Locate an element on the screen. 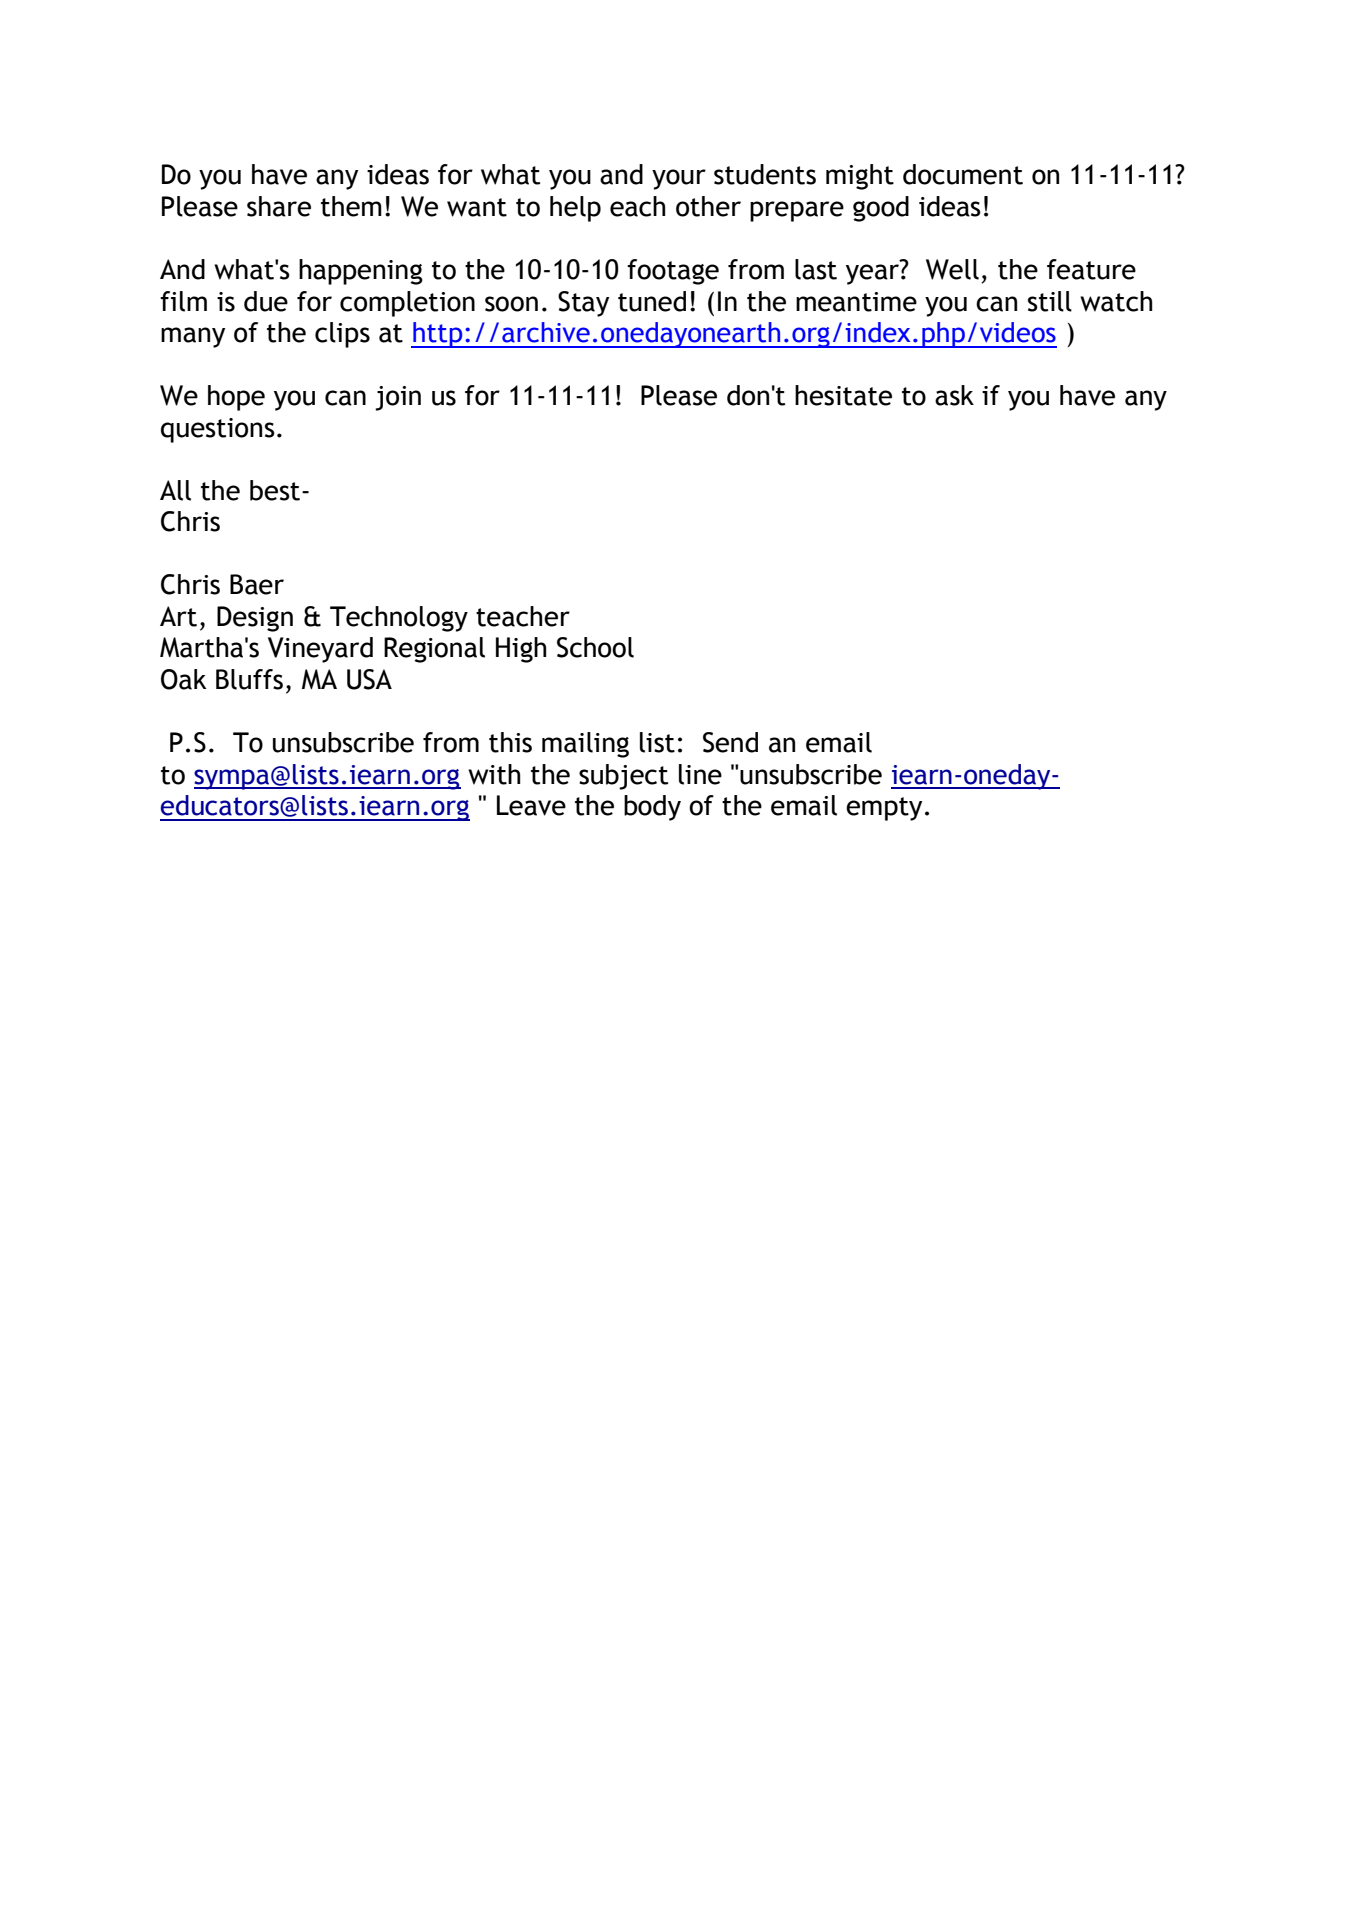 The image size is (1347, 1905). subject is located at coordinates (623, 777).
